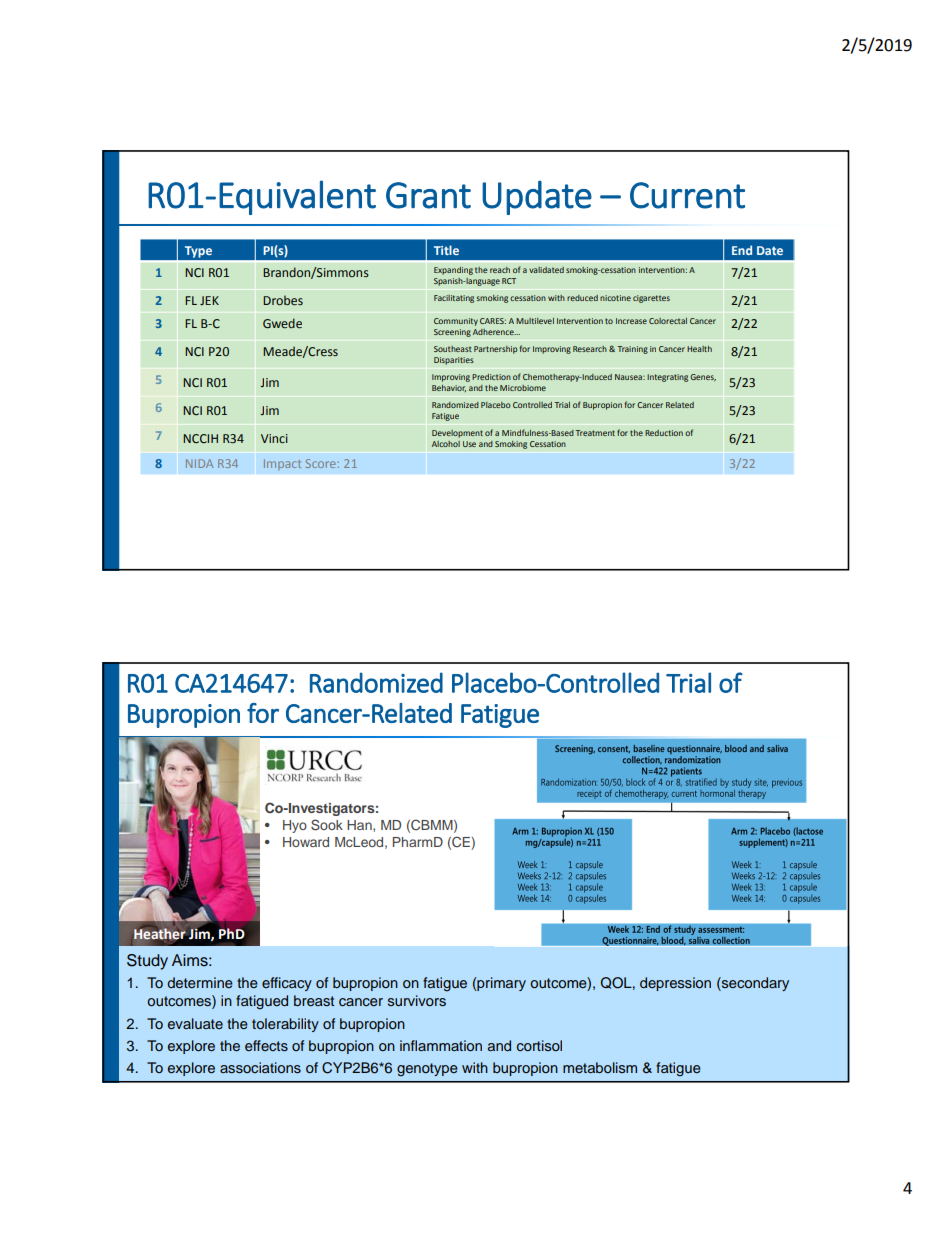 The height and width of the page is (1233, 952). Describe the element at coordinates (595, 433) in the page. I see `Treatment` at that location.
